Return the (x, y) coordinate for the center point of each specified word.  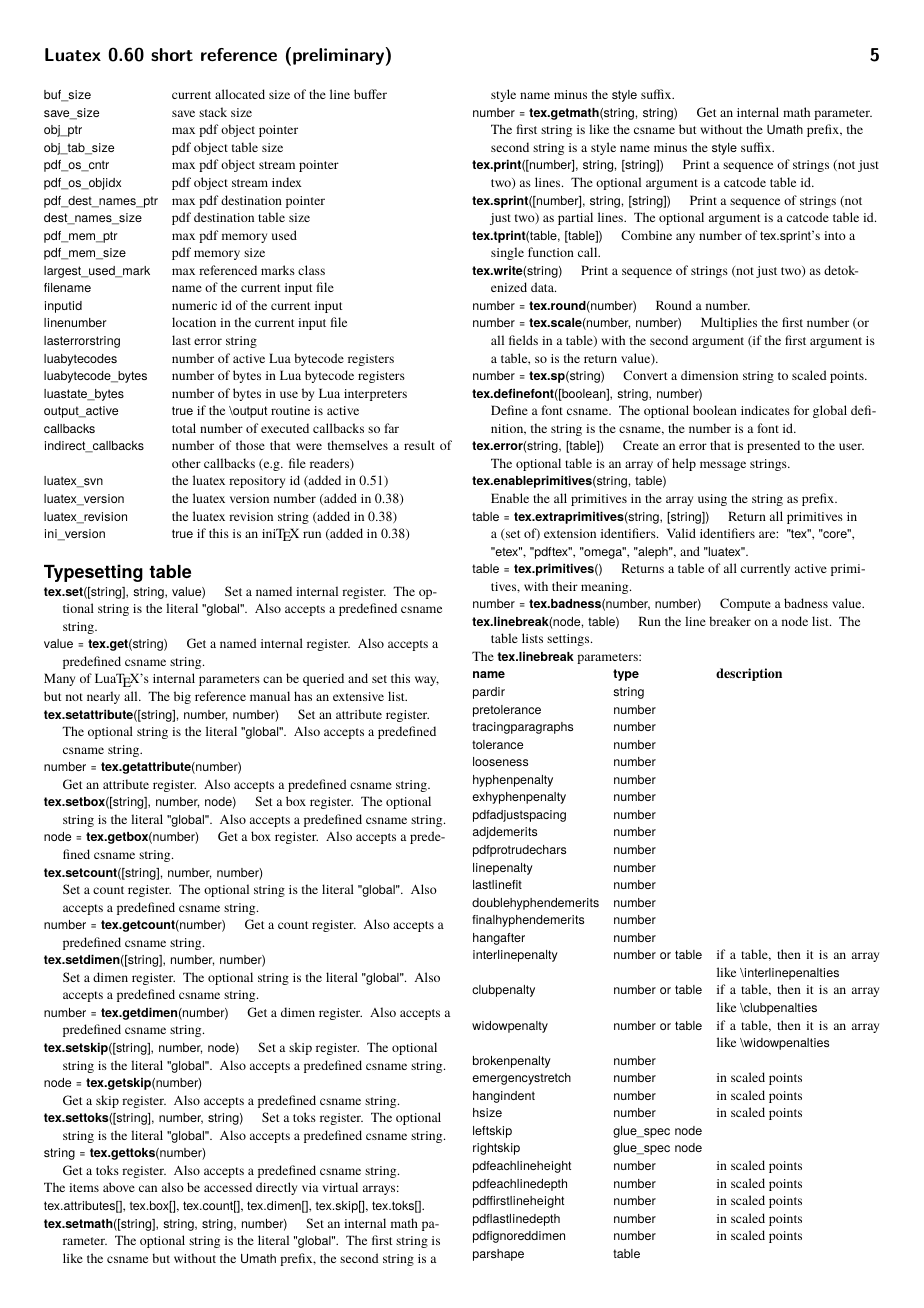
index (287, 182)
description (749, 674)
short (172, 54)
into (835, 235)
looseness (500, 761)
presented (773, 446)
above (119, 1187)
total (184, 428)
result (419, 445)
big (182, 697)
